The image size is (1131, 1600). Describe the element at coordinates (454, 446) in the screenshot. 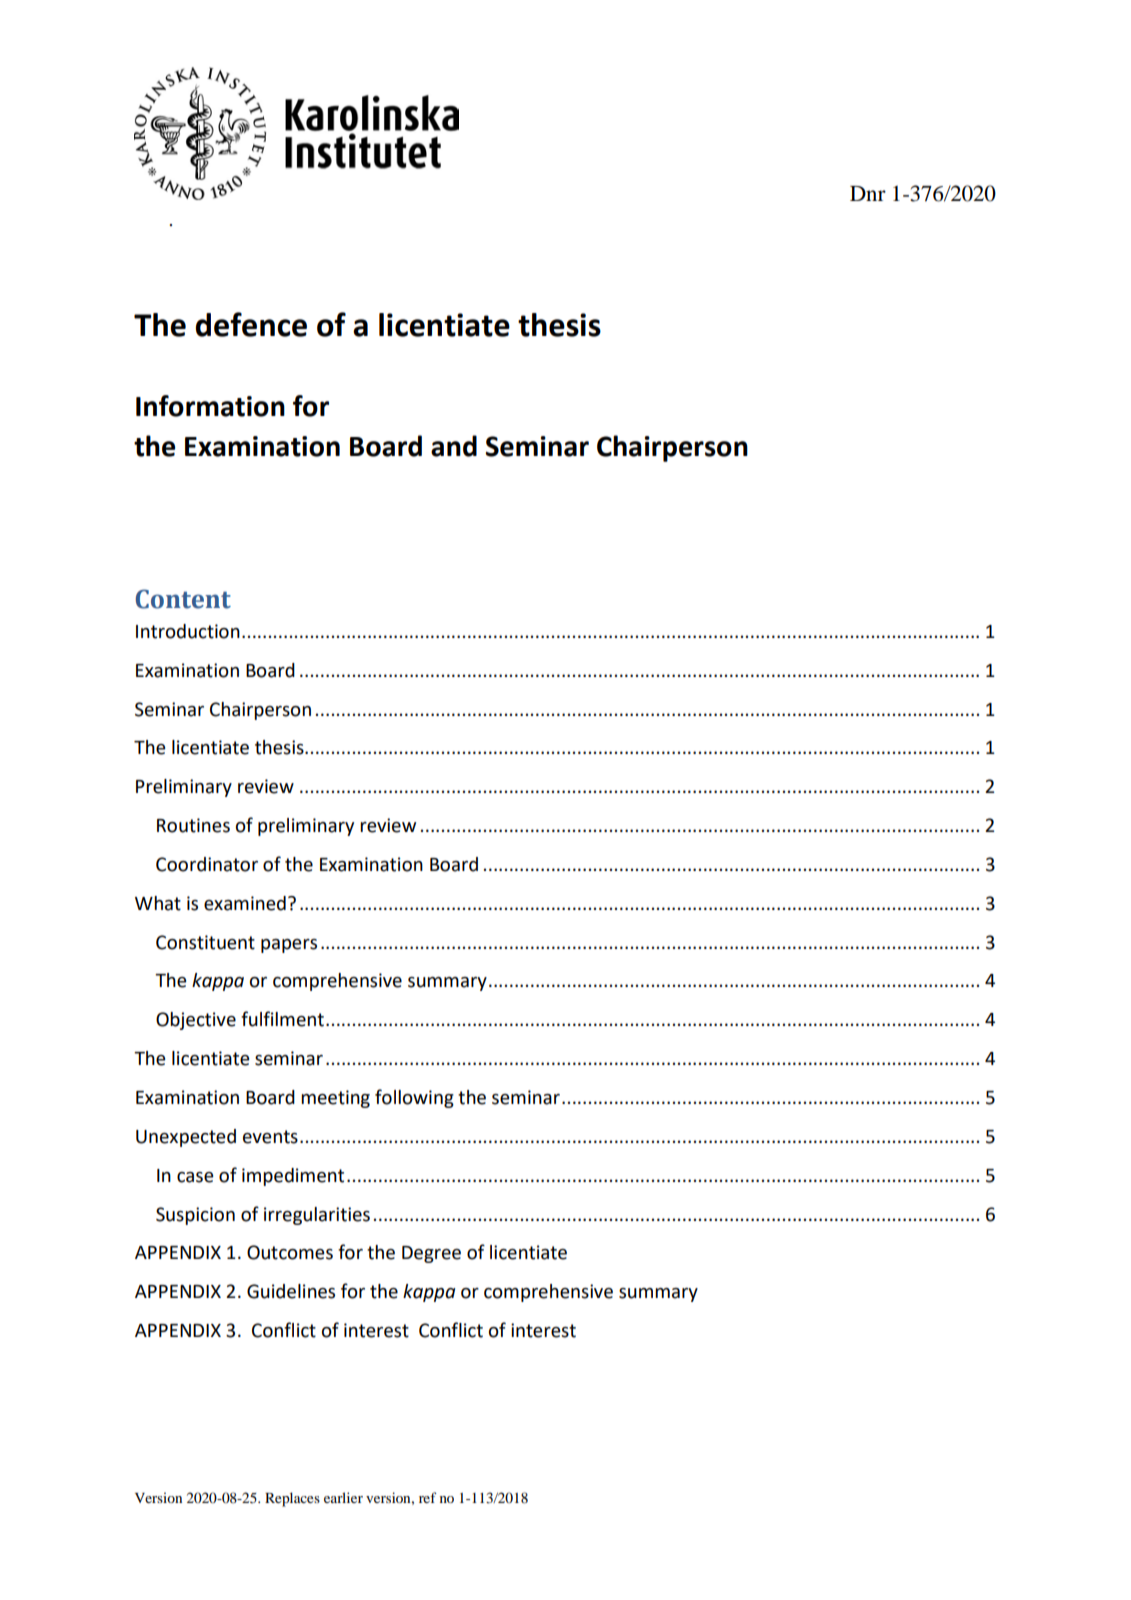

I see `and` at that location.
